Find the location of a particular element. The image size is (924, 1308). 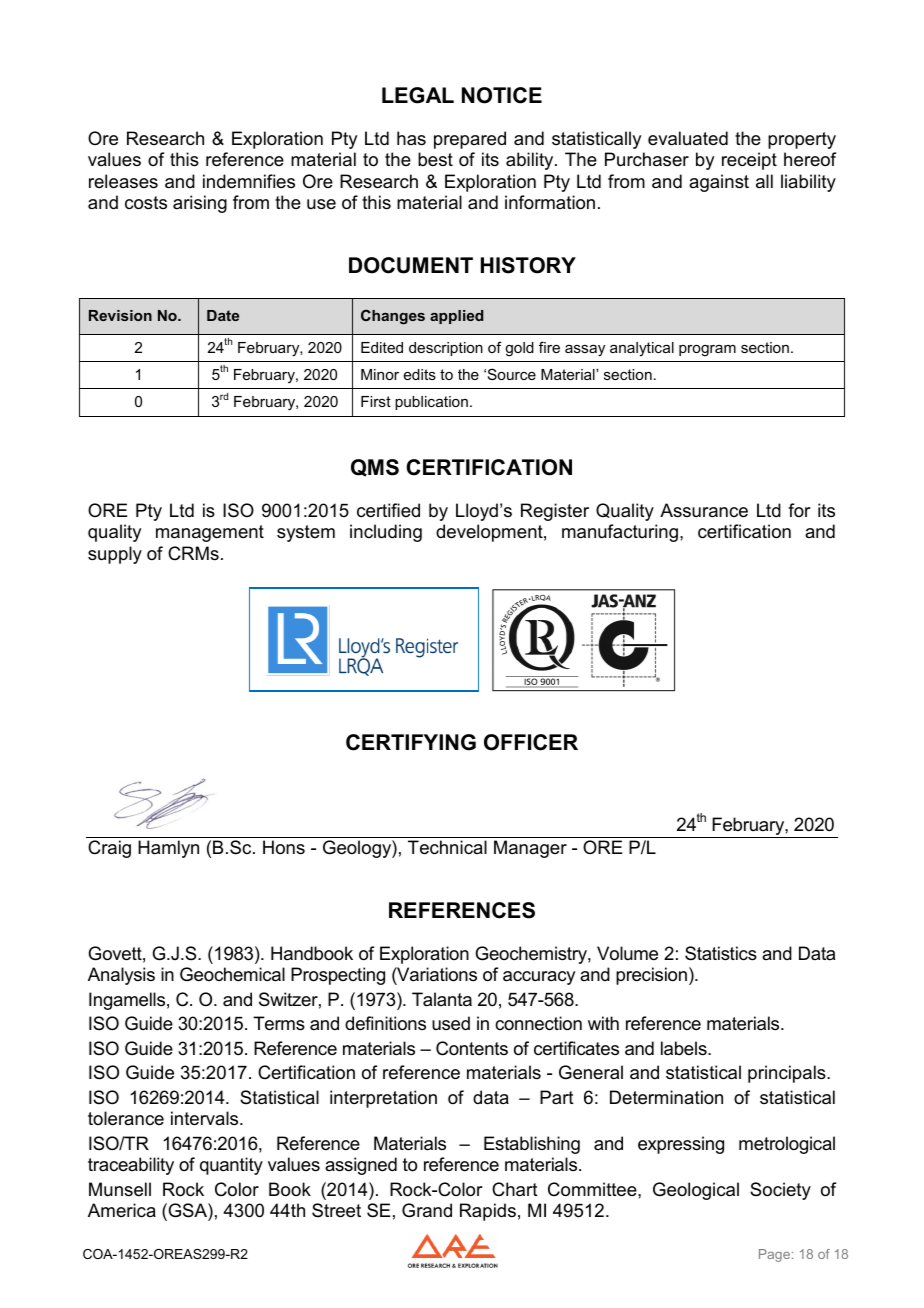

management is located at coordinates (210, 533).
